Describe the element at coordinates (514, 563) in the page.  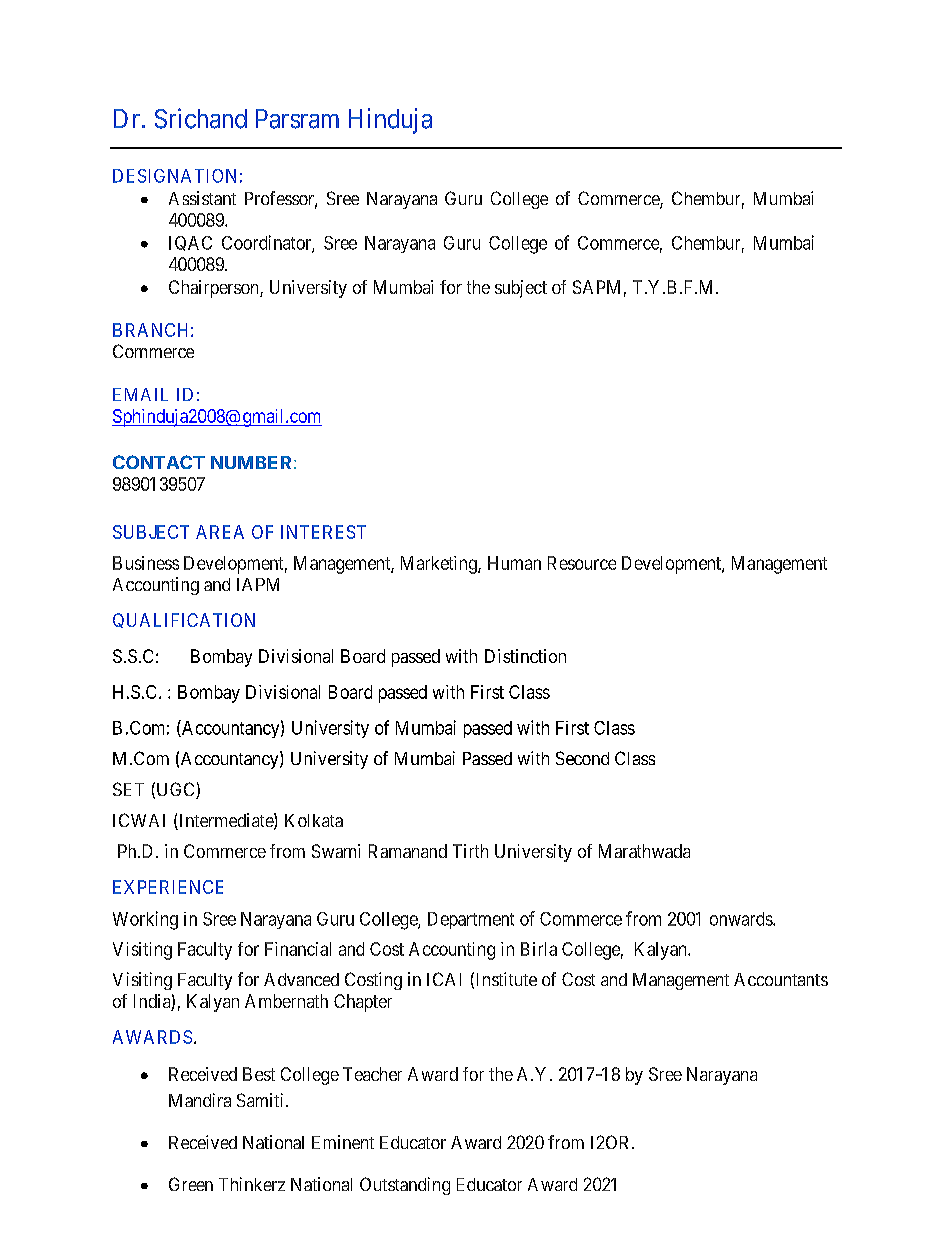
I see `Human` at that location.
